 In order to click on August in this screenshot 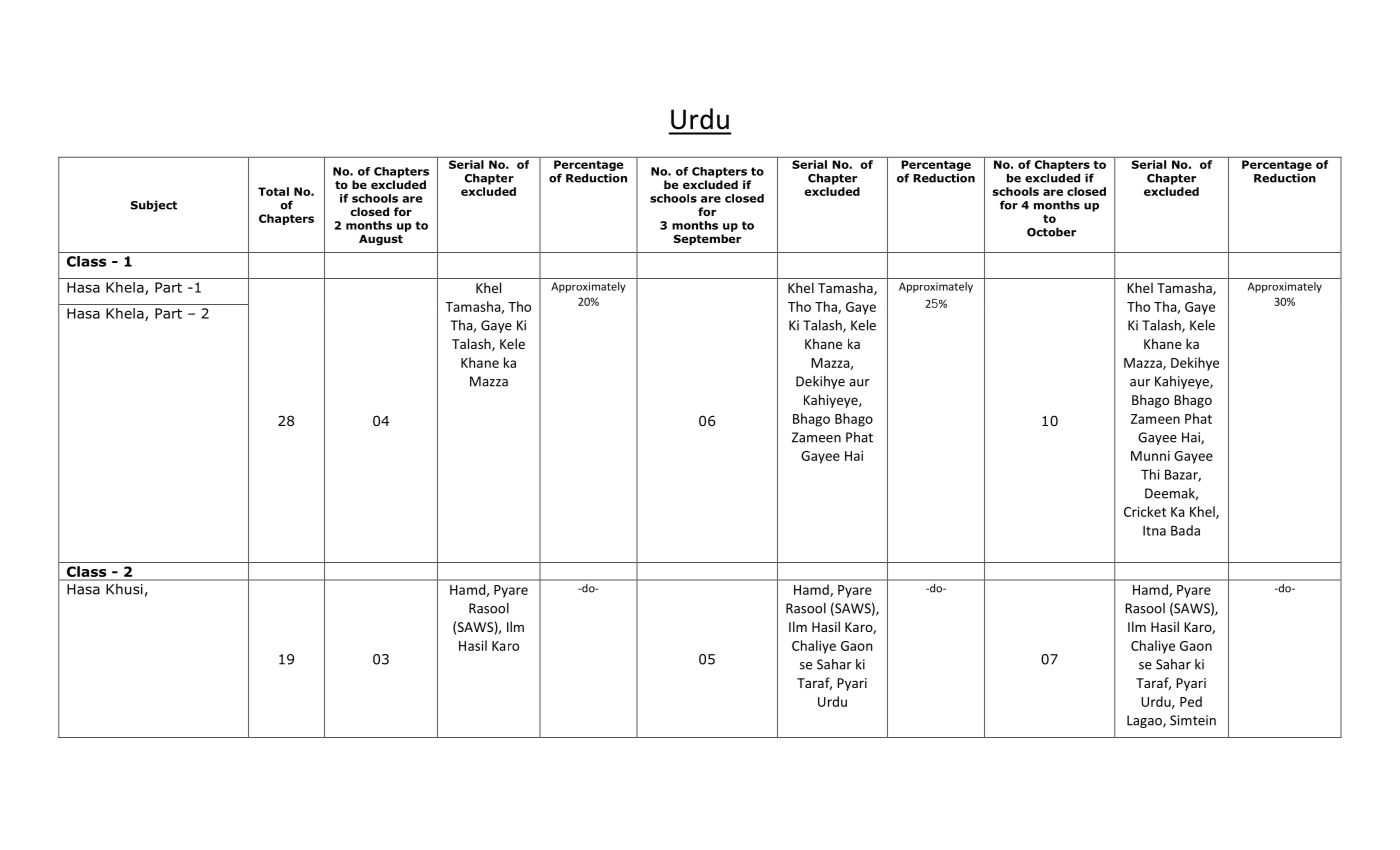, I will do `click(381, 240)`.
